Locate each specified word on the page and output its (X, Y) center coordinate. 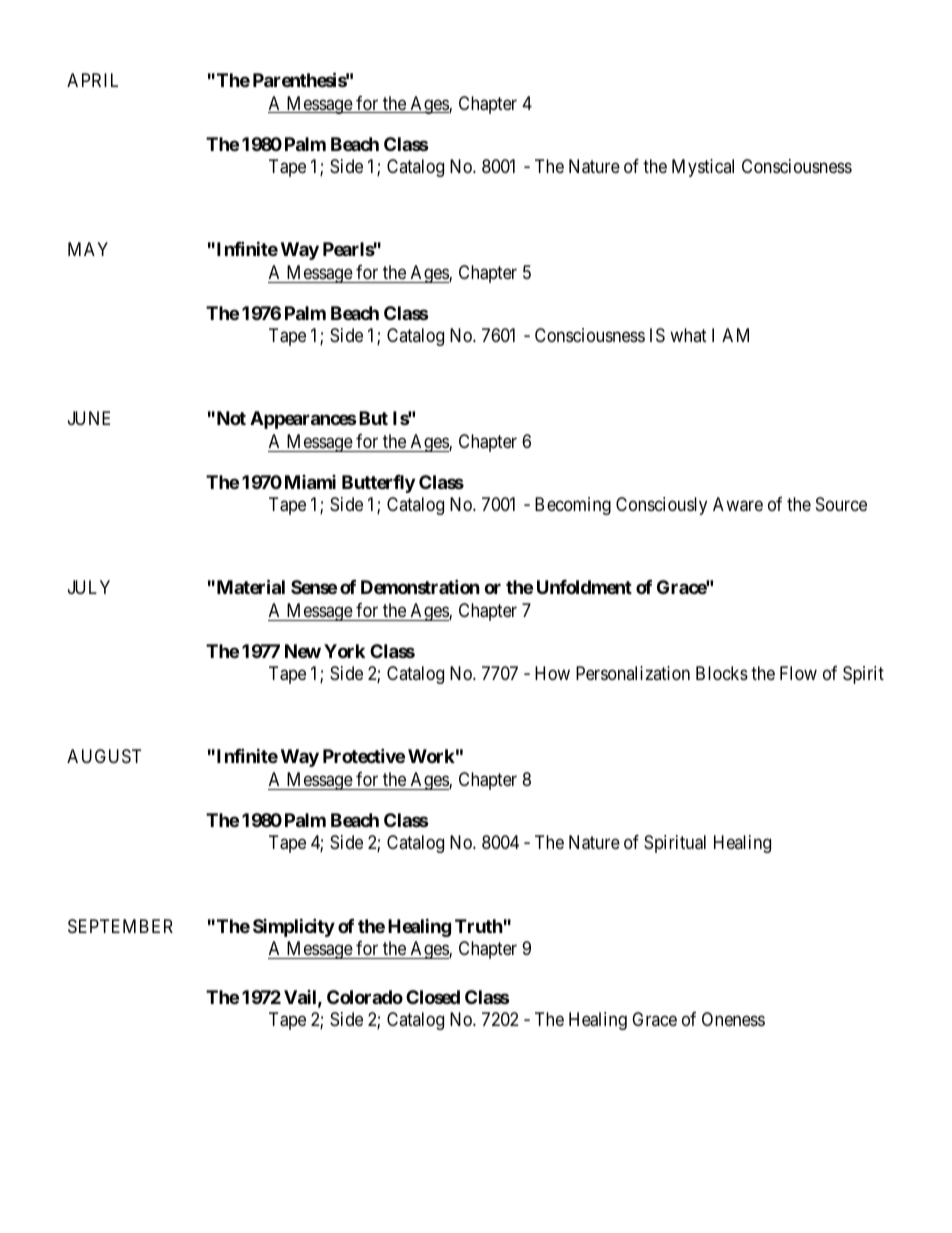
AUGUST (104, 756)
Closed (433, 997)
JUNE (89, 418)
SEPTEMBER (120, 926)
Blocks (722, 673)
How (552, 673)
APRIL (92, 80)
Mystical (703, 168)
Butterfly (378, 484)
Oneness (733, 1019)
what (688, 335)
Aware (738, 504)
